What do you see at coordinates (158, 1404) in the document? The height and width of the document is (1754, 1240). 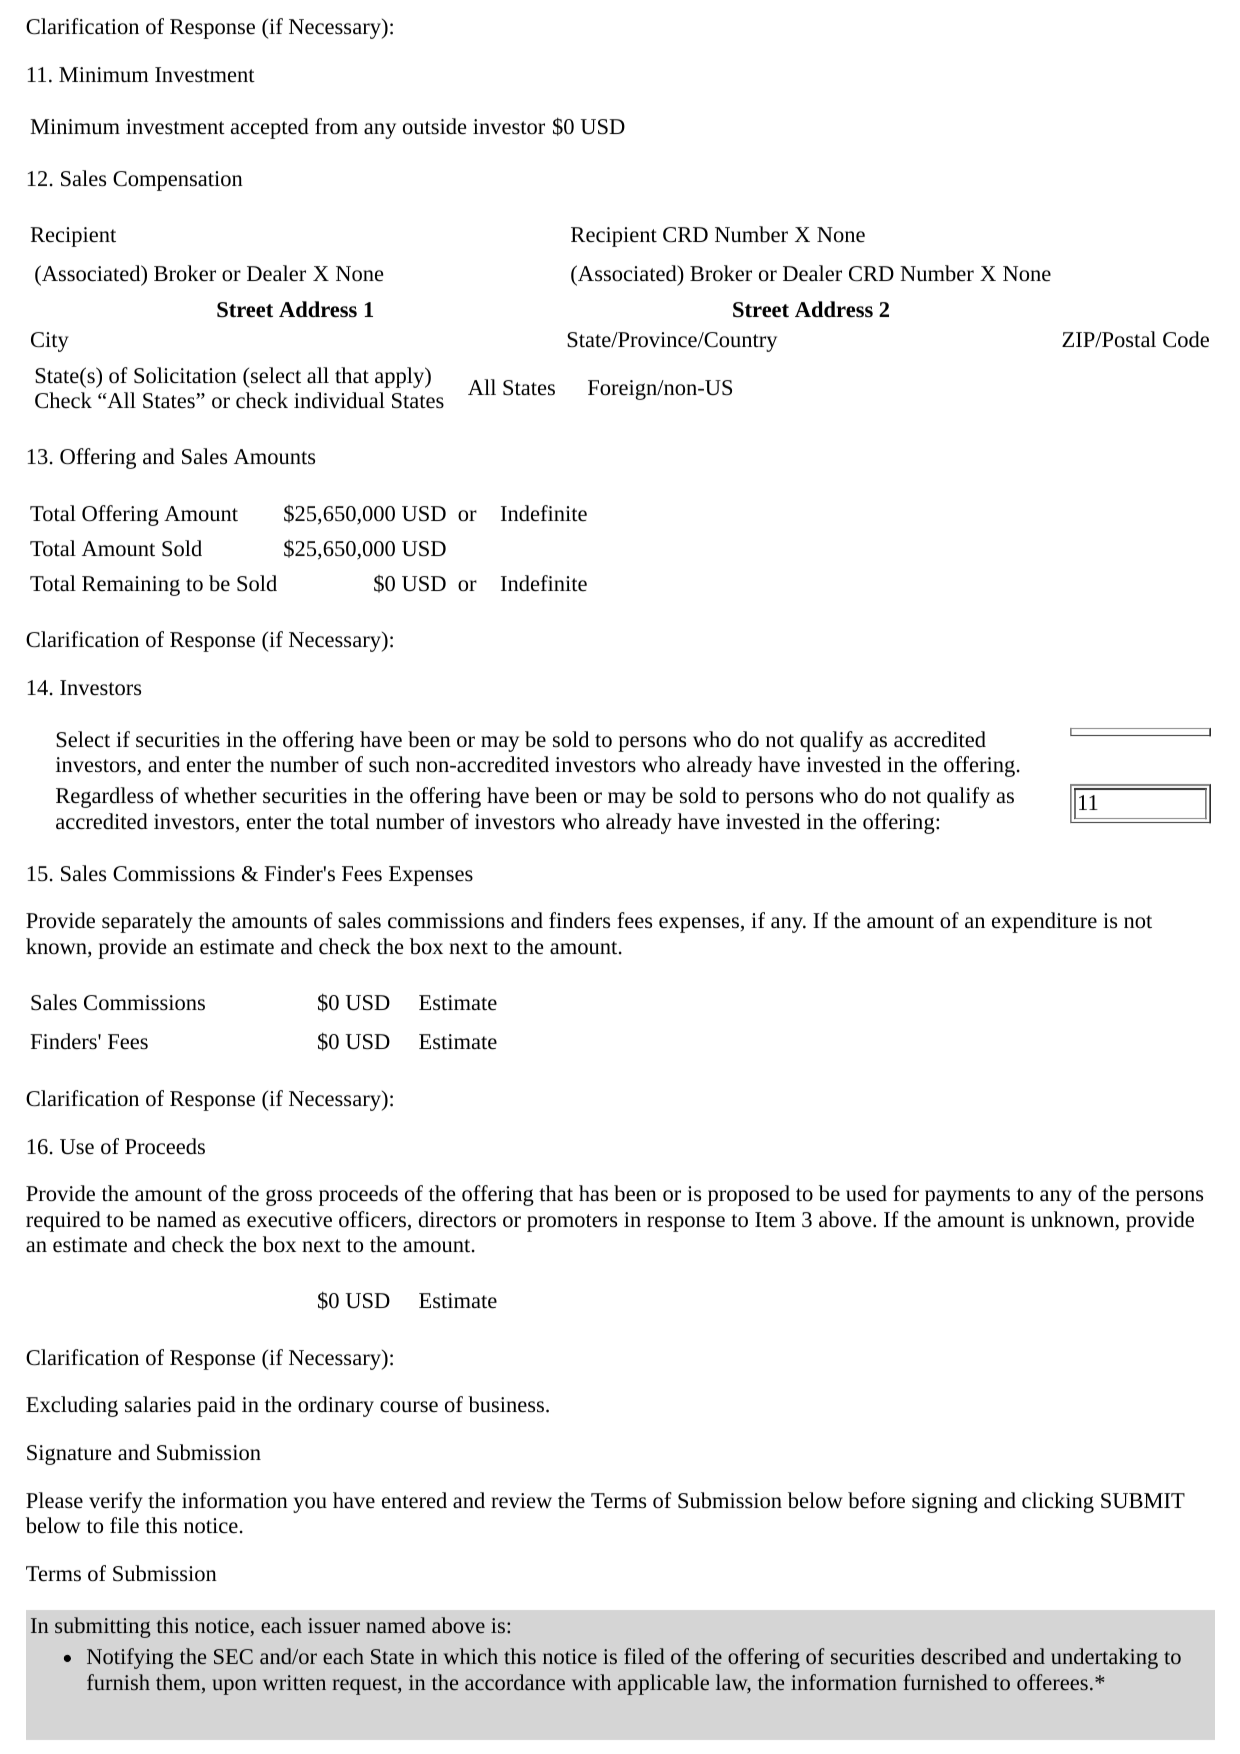 I see `salaries` at bounding box center [158, 1404].
